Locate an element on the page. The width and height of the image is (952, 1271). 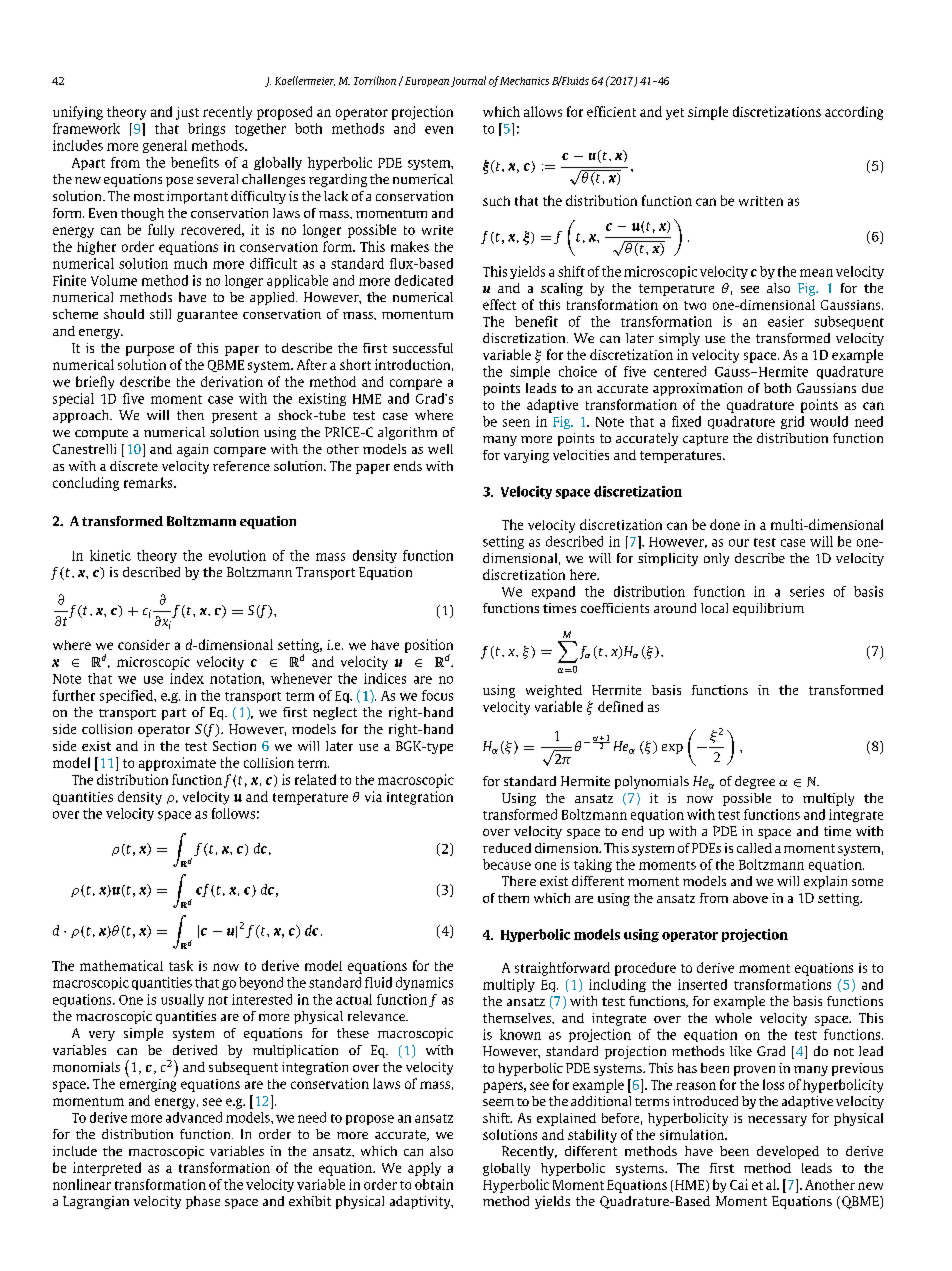
just is located at coordinates (187, 113).
